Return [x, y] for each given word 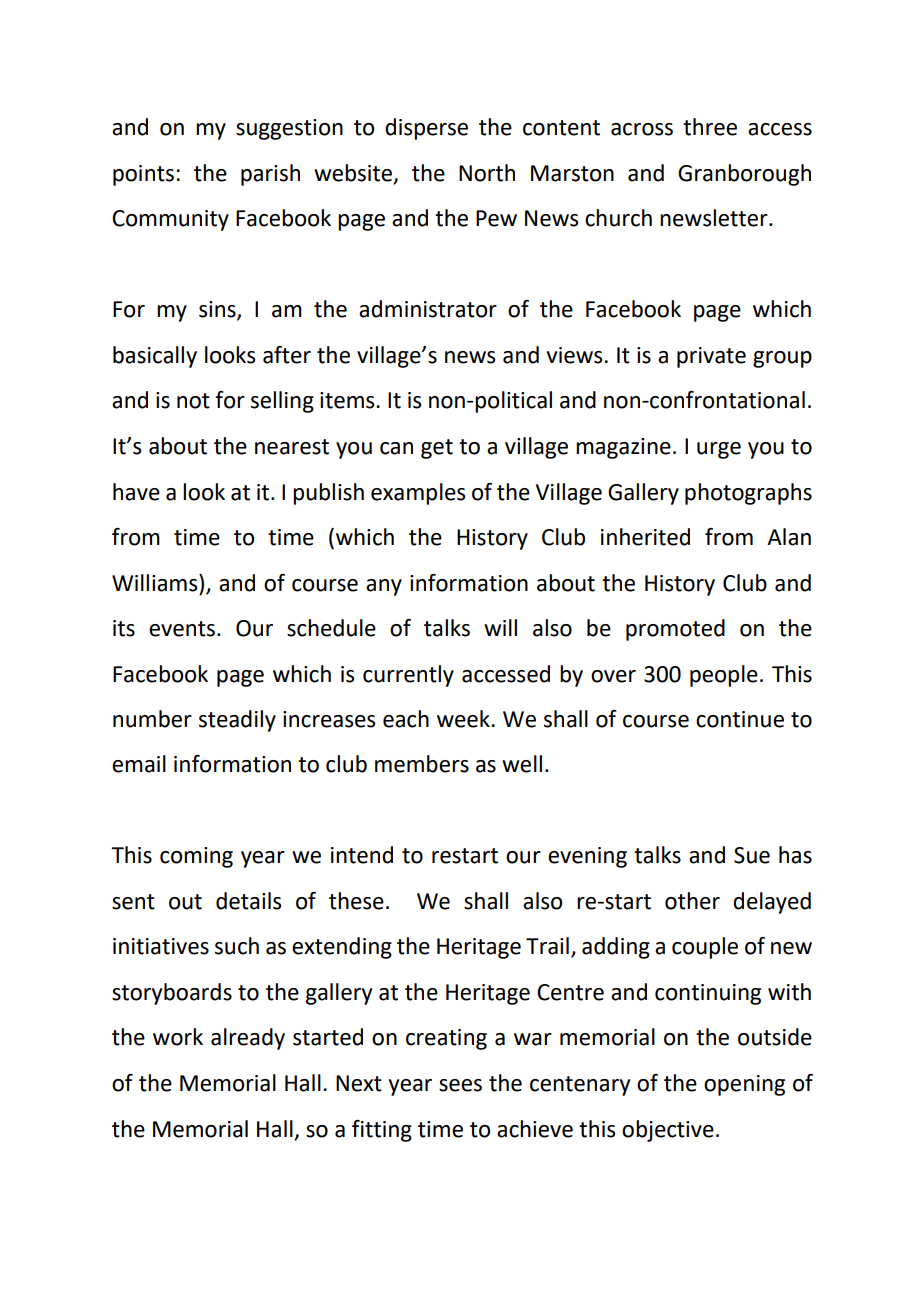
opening [744, 1085]
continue [740, 719]
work [178, 1037]
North [487, 173]
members [422, 764]
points [143, 175]
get [437, 449]
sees [460, 1085]
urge [719, 450]
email [139, 764]
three [710, 127]
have [136, 492]
